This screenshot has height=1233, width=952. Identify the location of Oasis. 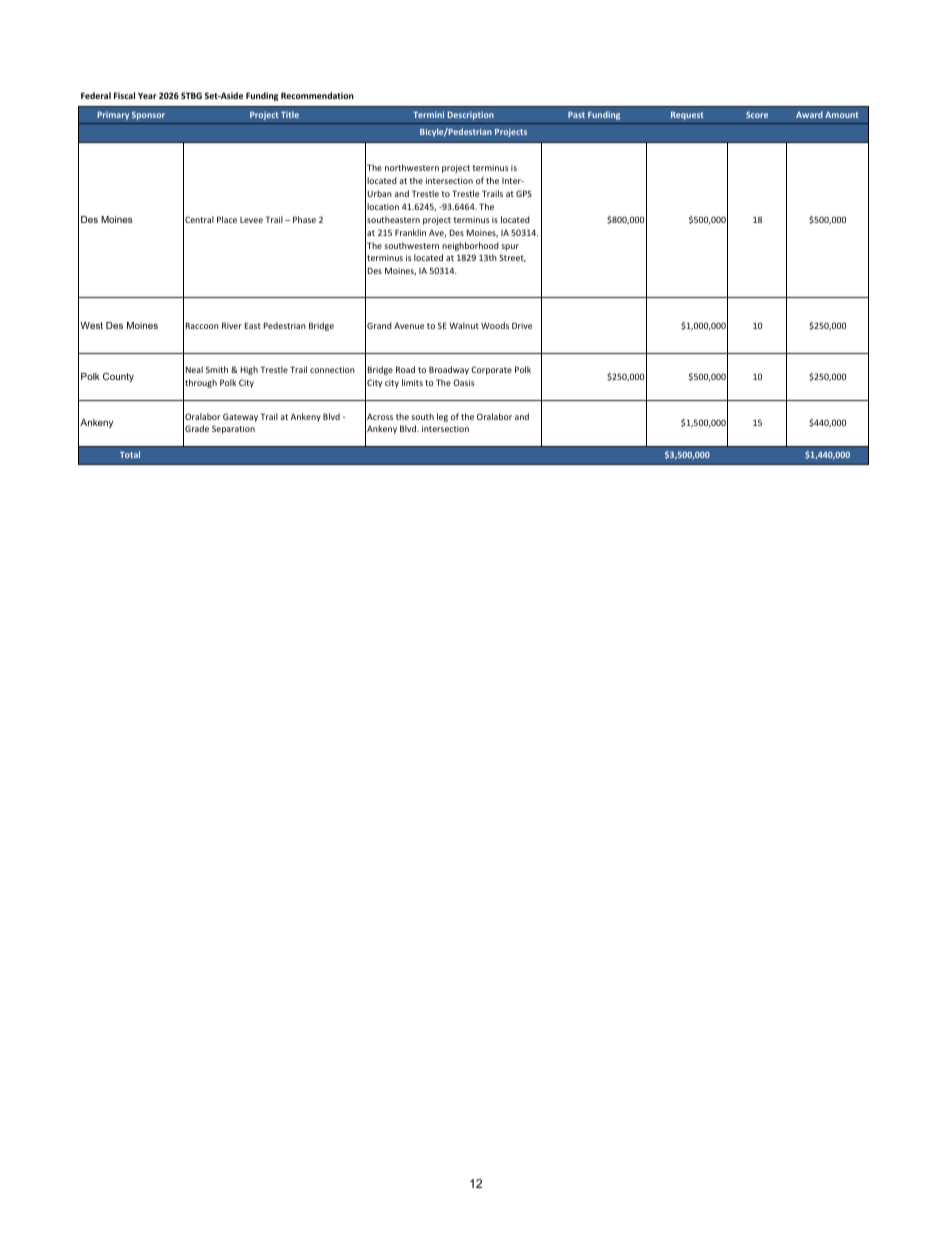
(463, 382).
